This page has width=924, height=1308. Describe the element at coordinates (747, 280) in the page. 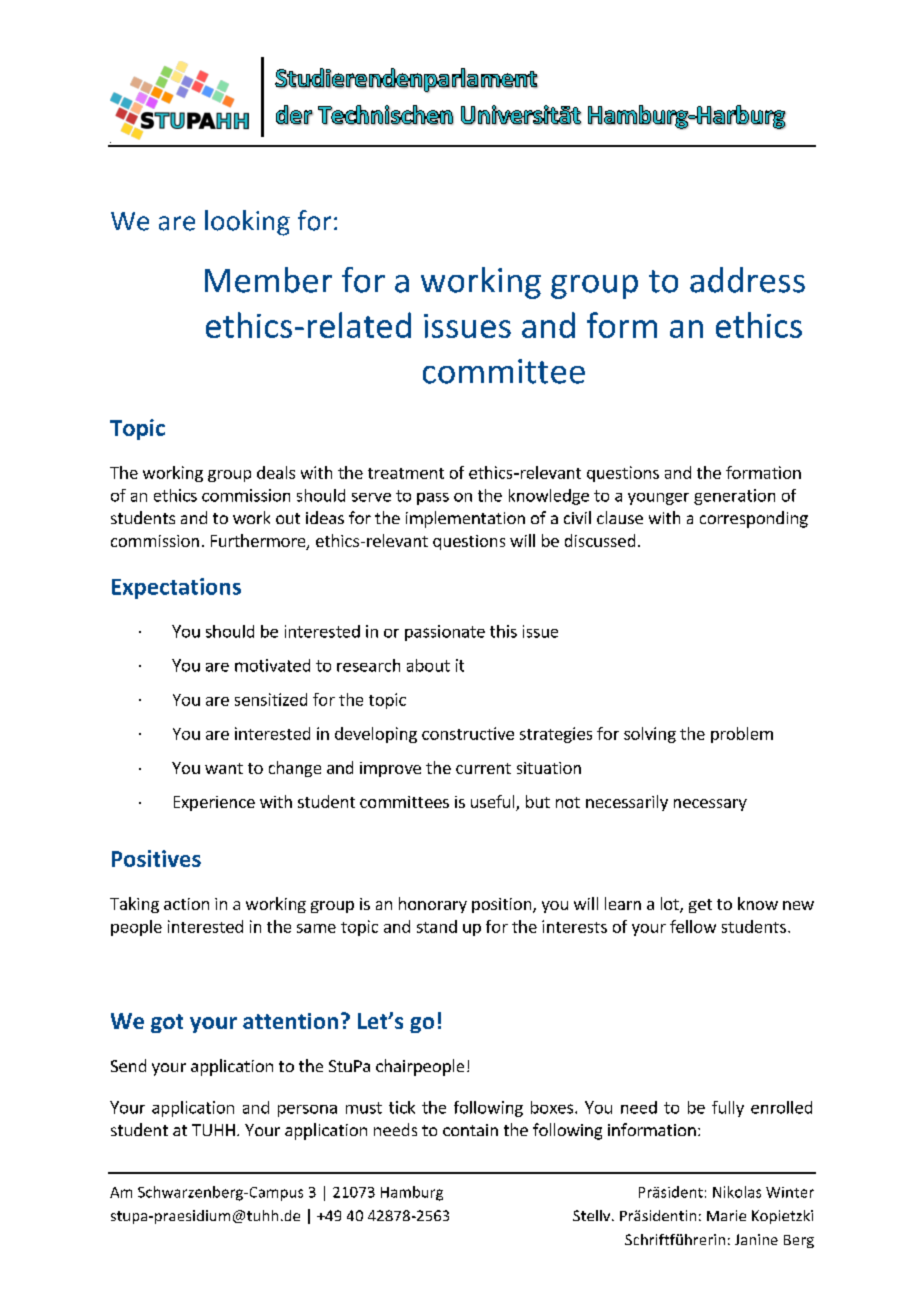

I see `address` at that location.
